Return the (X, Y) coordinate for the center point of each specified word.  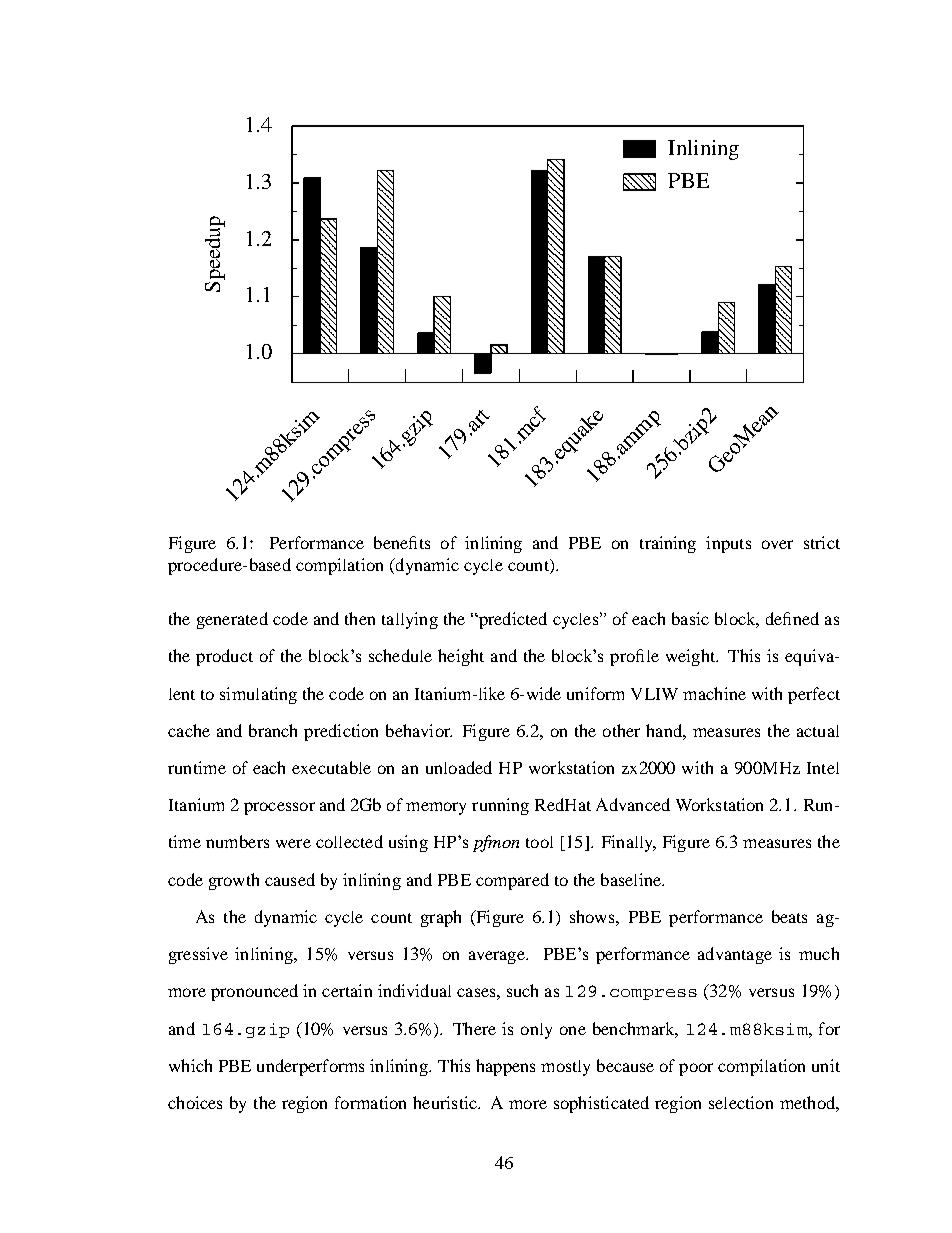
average (498, 957)
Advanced (633, 804)
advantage (735, 955)
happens (505, 1067)
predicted (511, 620)
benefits (402, 542)
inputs (728, 544)
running (500, 806)
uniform (595, 693)
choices (195, 1102)
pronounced (254, 992)
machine (714, 693)
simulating (258, 695)
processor (279, 808)
